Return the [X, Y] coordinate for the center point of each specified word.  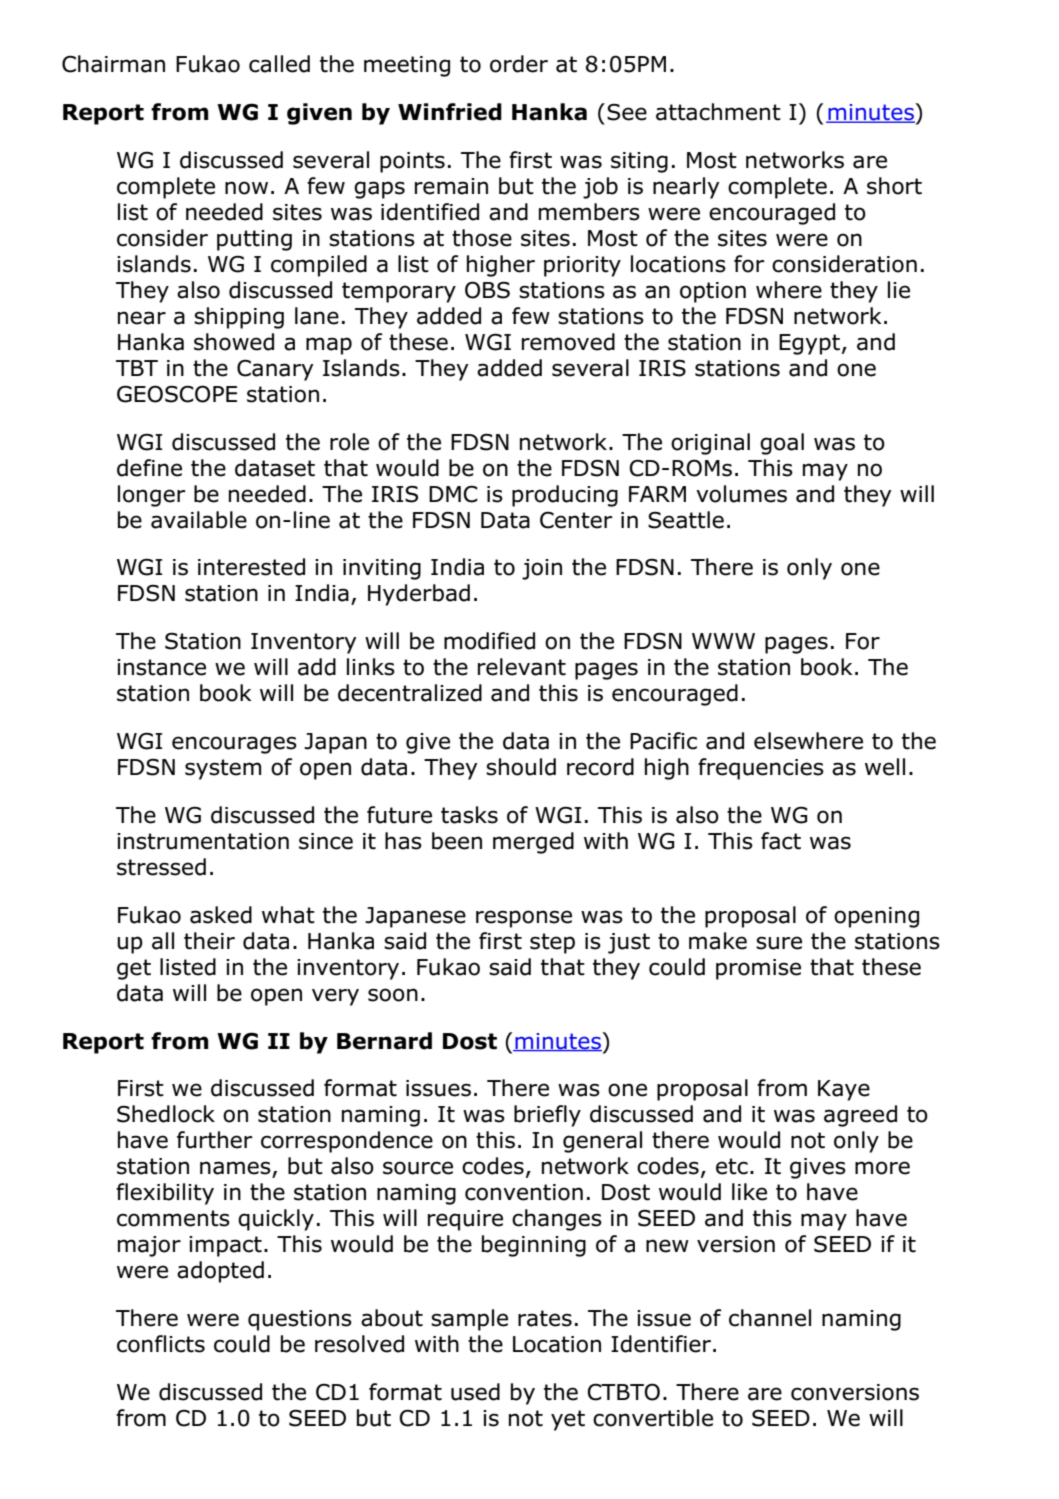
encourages [234, 745]
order [519, 64]
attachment [718, 112]
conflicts [161, 1344]
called [279, 64]
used [475, 1392]
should [521, 767]
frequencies [761, 769]
